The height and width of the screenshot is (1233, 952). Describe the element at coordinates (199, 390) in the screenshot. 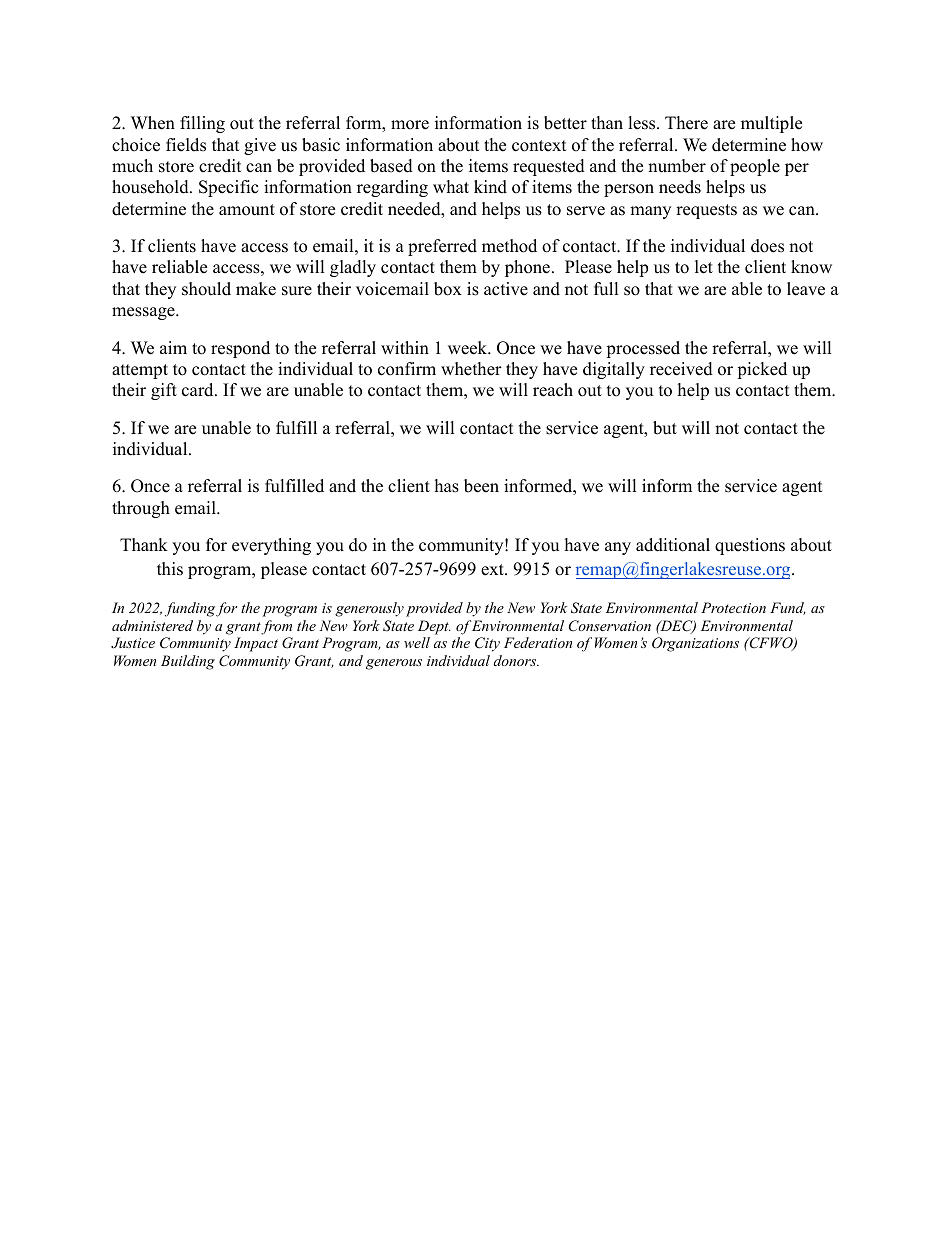

I see `card` at that location.
